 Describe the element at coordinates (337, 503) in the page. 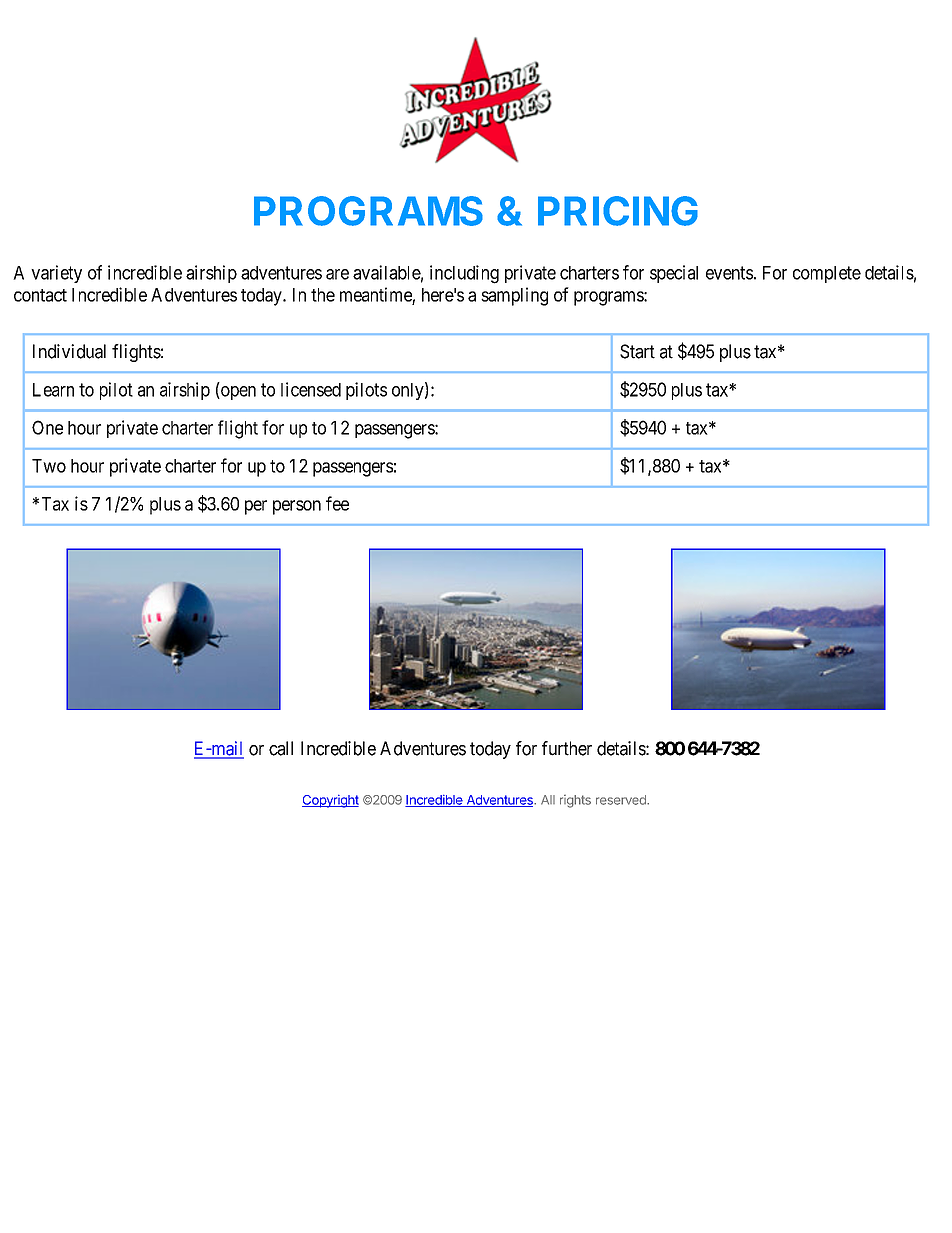

I see `fee` at that location.
